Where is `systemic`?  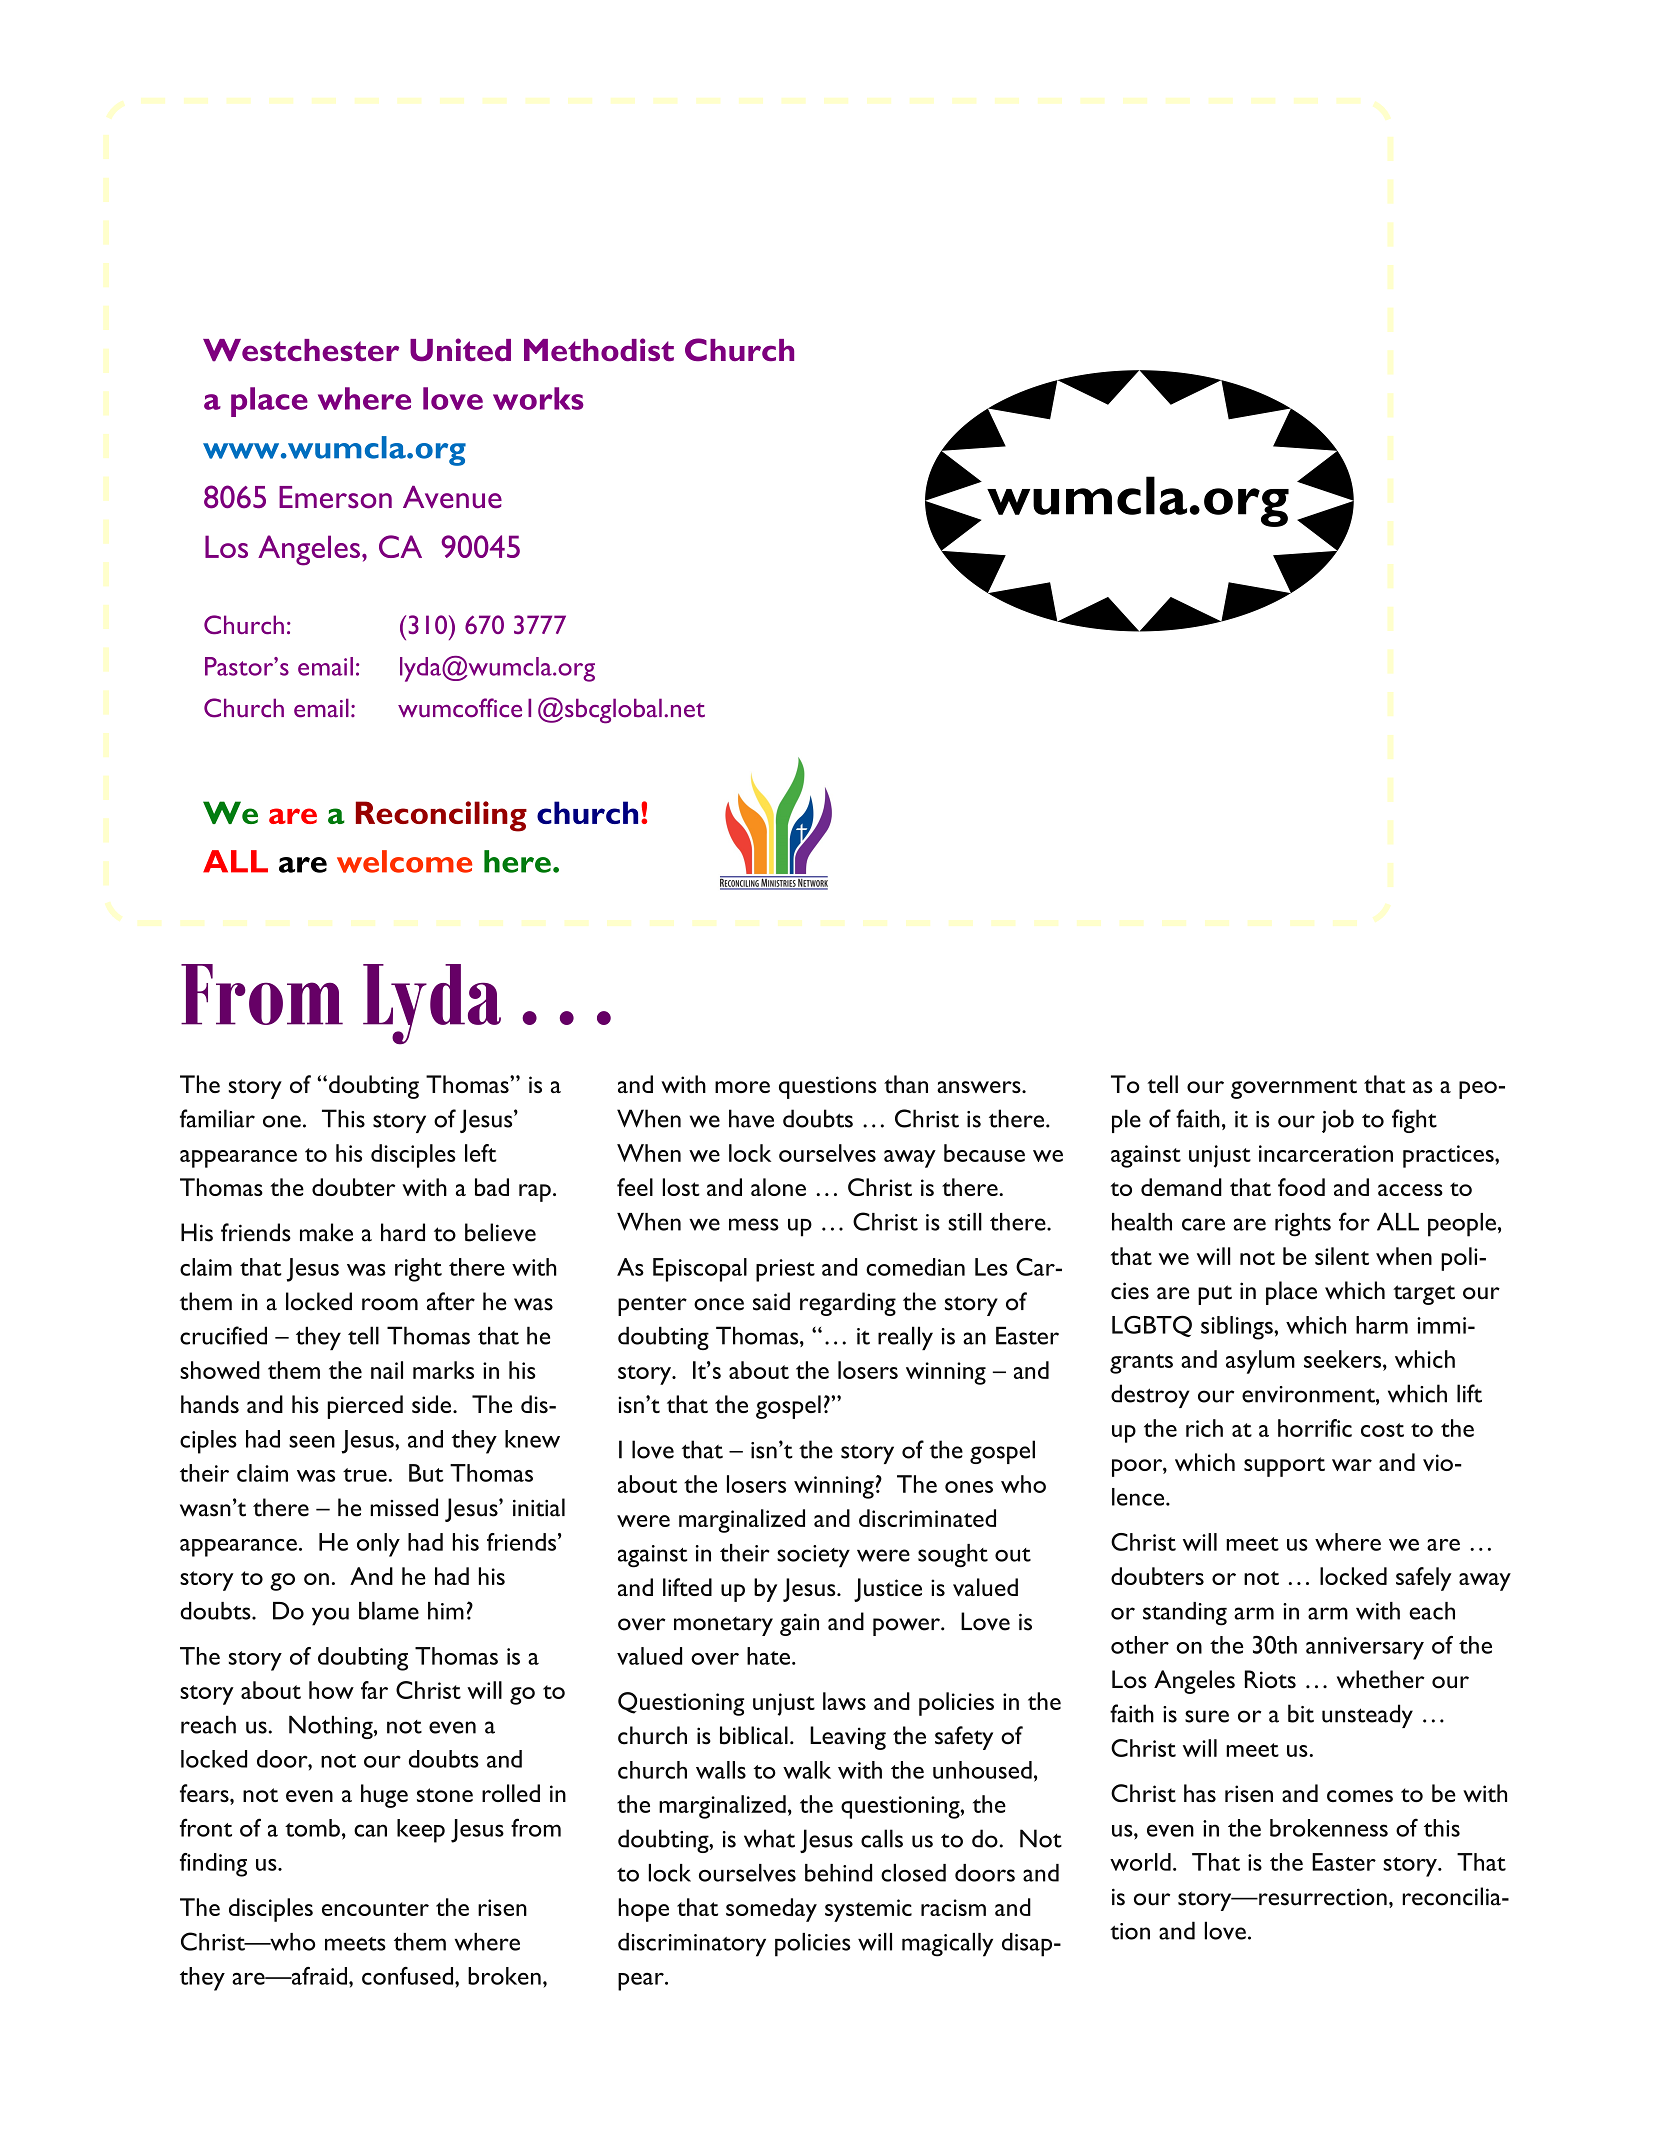
systemic is located at coordinates (868, 1910).
